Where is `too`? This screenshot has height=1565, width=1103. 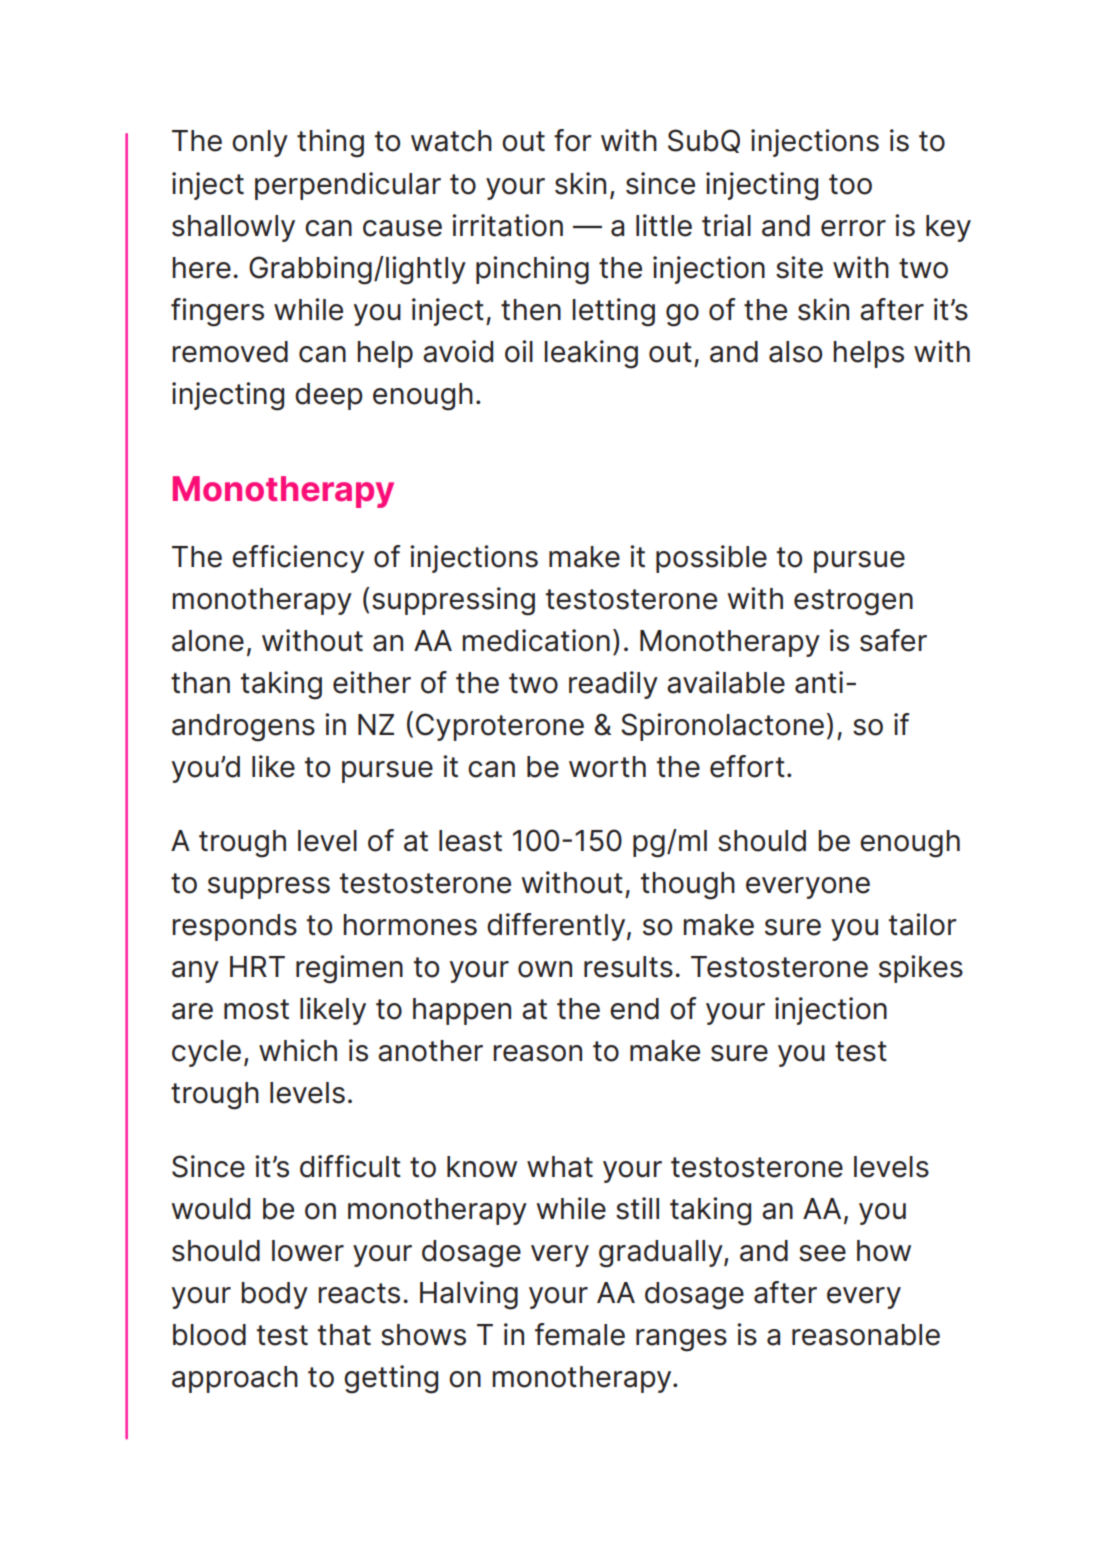 too is located at coordinates (850, 184).
